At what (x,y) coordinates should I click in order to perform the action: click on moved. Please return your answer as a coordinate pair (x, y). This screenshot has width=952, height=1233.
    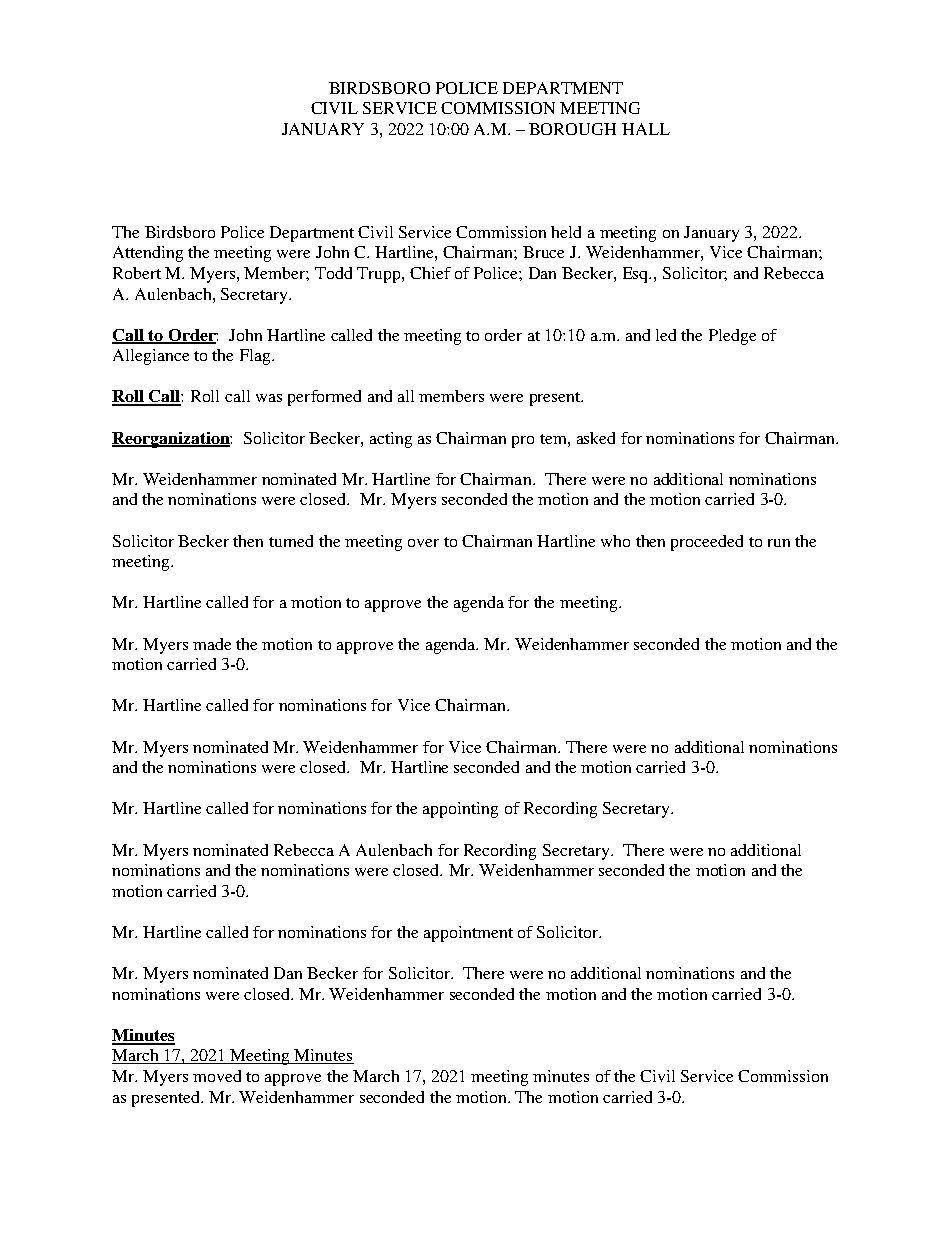
    Looking at the image, I should click on (217, 1076).
